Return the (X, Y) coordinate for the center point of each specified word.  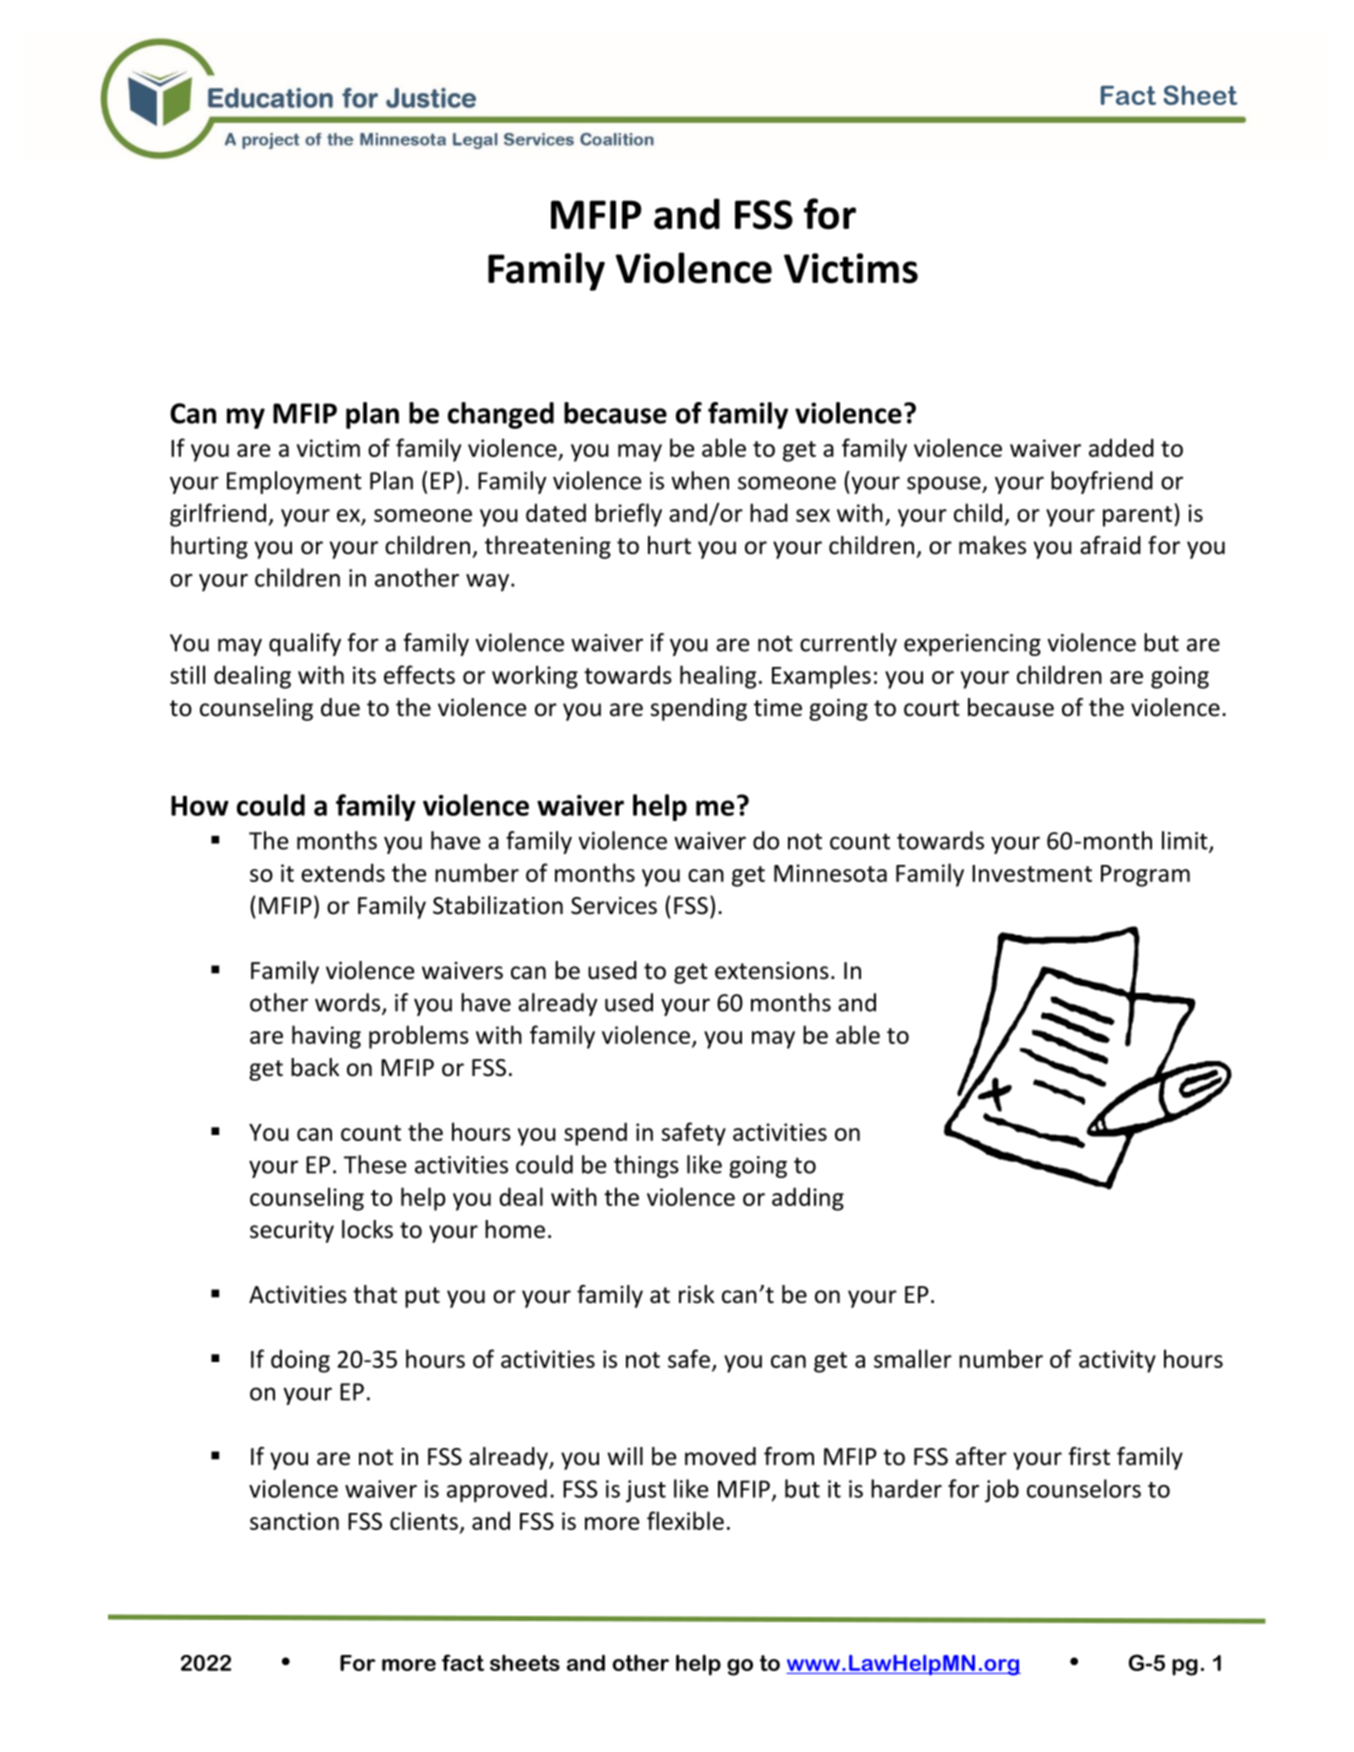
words (349, 1003)
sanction (294, 1521)
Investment (1032, 873)
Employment (294, 482)
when (700, 480)
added (1121, 447)
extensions (772, 971)
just (646, 1491)
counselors (1084, 1488)
